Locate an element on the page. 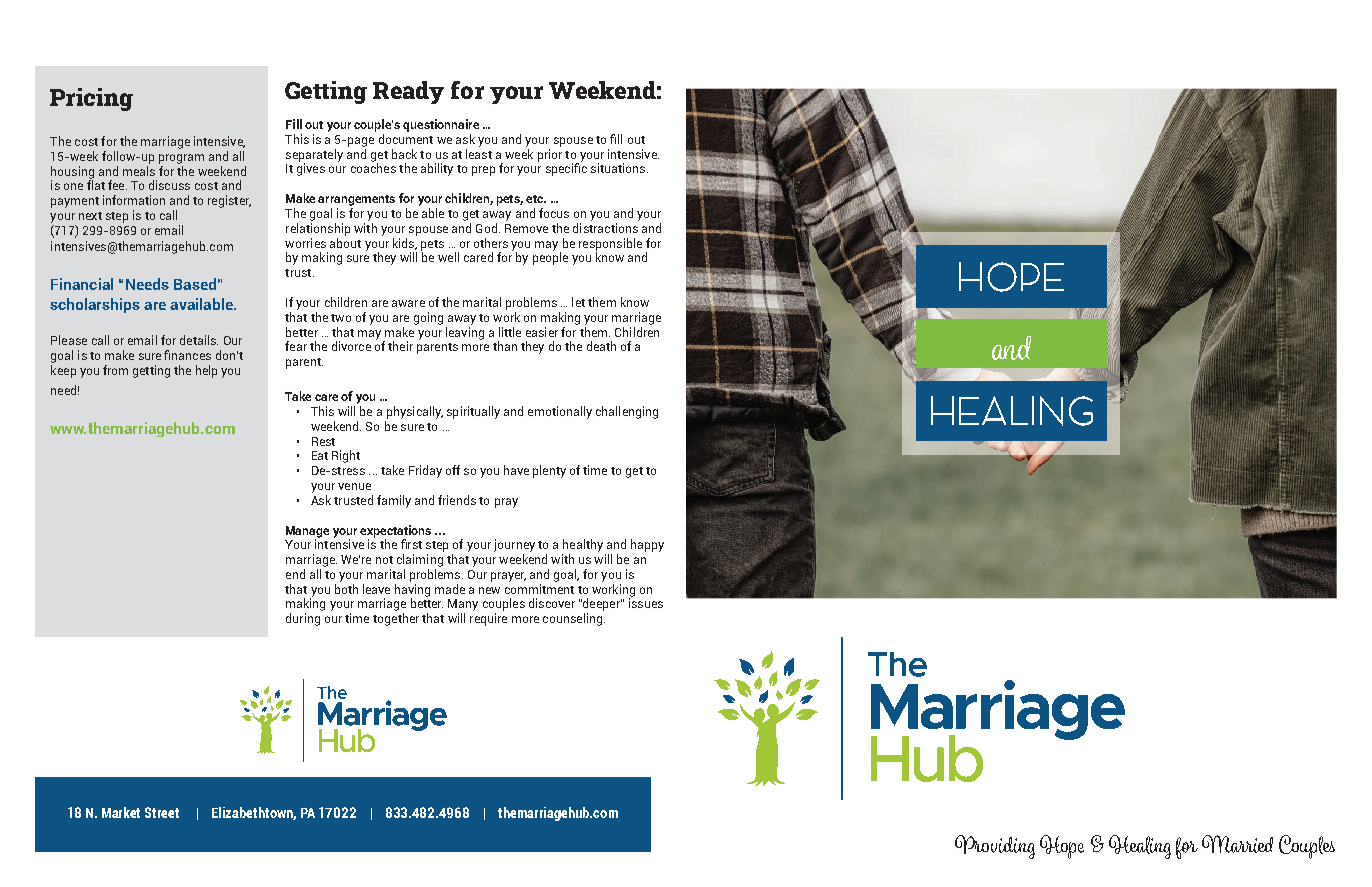 The width and height of the document is (1372, 887). plenty is located at coordinates (549, 471).
